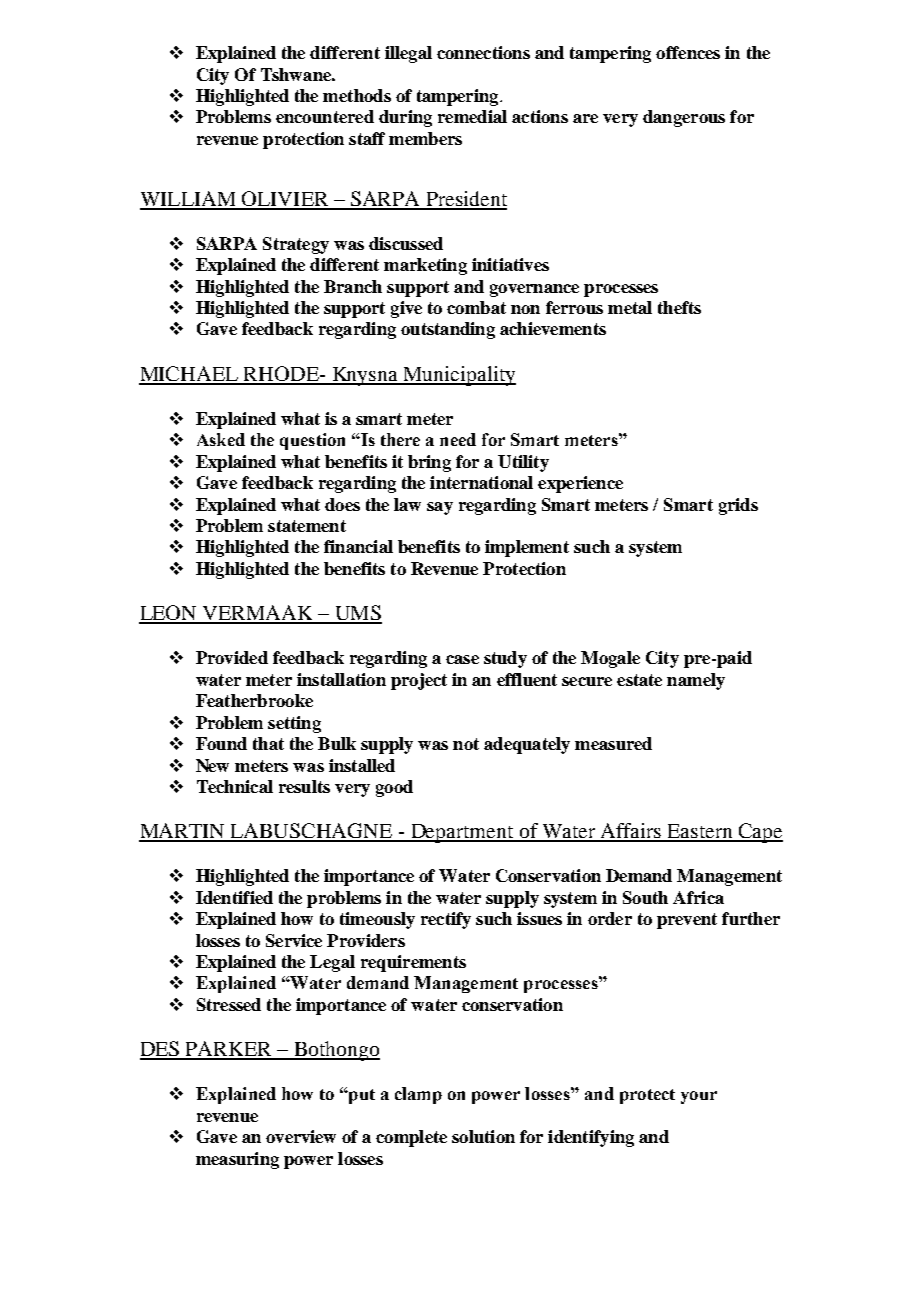 This document has height=1308, width=924. I want to click on solution, so click(483, 1136).
